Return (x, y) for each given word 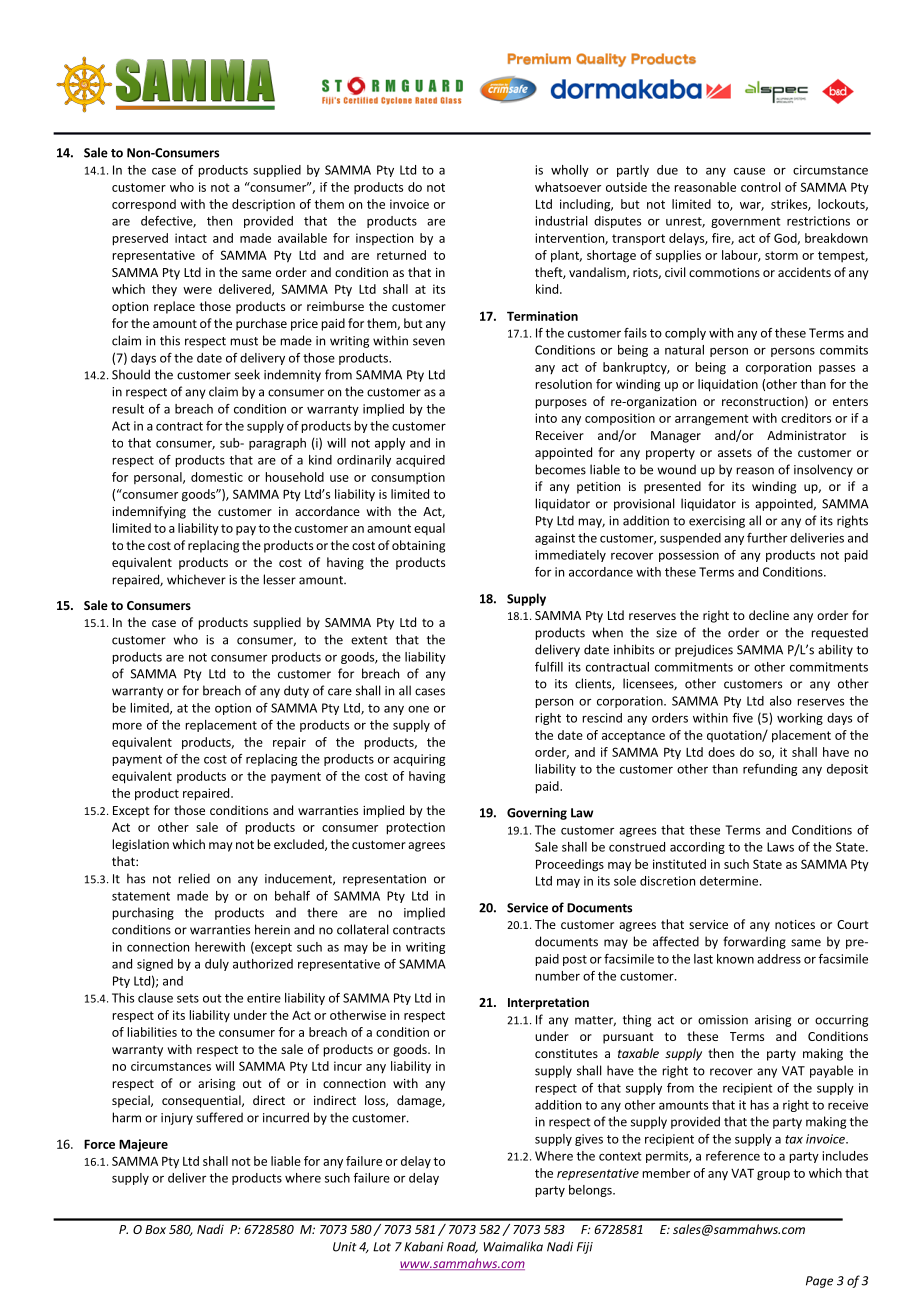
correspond (144, 205)
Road (462, 1247)
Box (155, 1229)
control (761, 187)
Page (819, 1282)
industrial (562, 221)
